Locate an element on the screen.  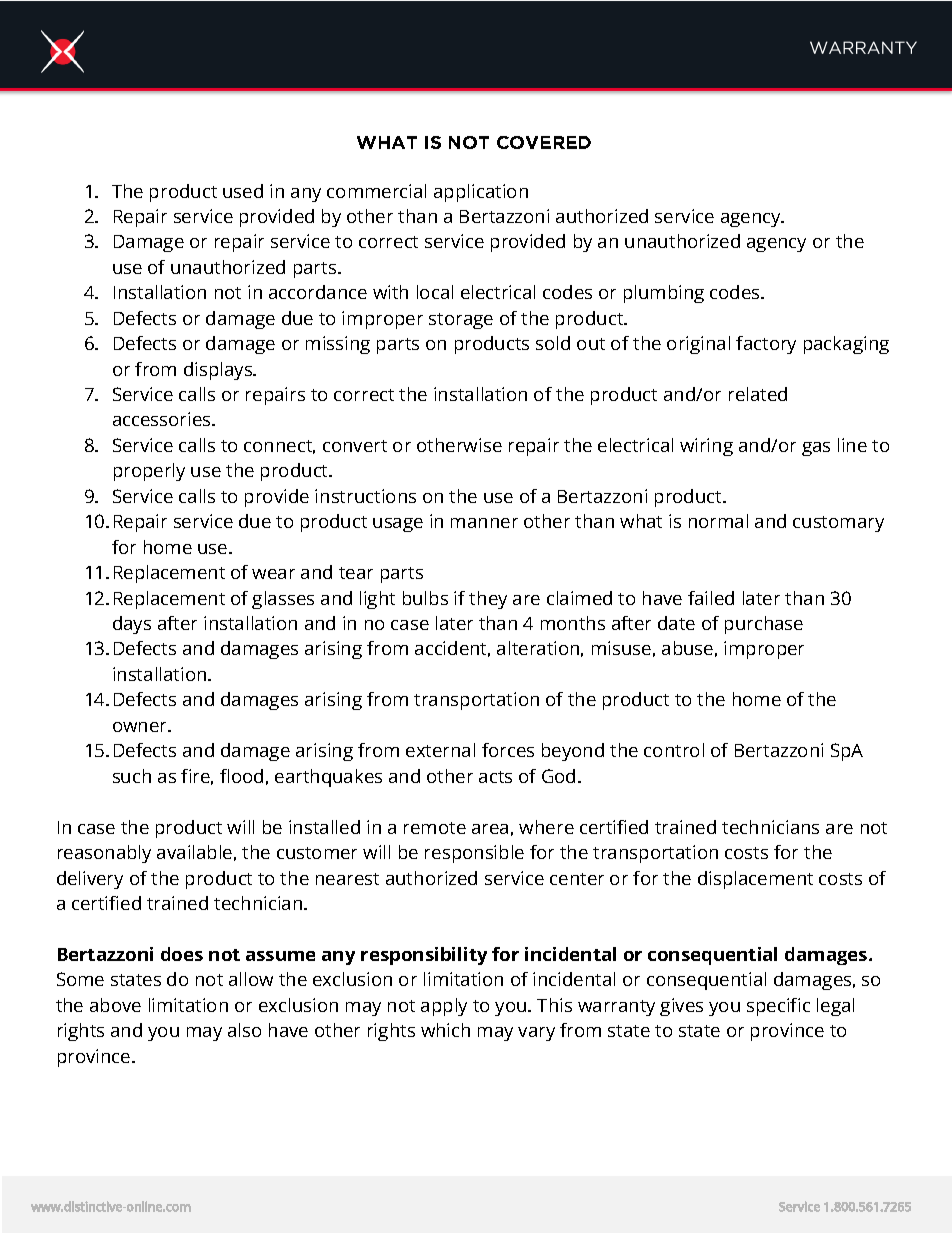
they is located at coordinates (488, 600).
